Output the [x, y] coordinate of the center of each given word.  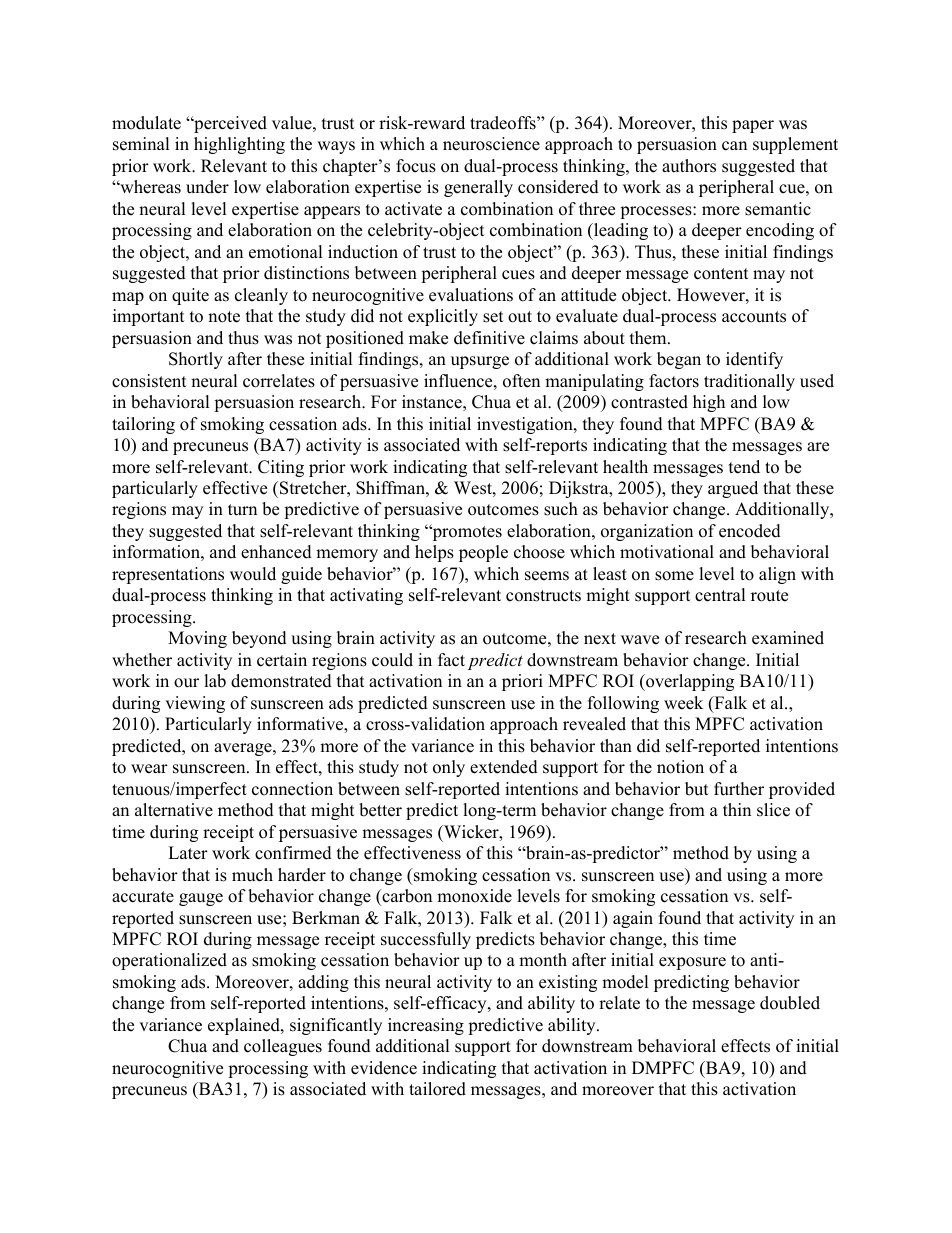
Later [188, 853]
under [207, 187]
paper [753, 126]
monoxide [474, 896]
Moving [197, 639]
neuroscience [491, 144]
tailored [437, 1089]
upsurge [480, 362]
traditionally [749, 382]
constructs [543, 596]
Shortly [196, 360]
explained [245, 1026]
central [720, 595]
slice [773, 810]
